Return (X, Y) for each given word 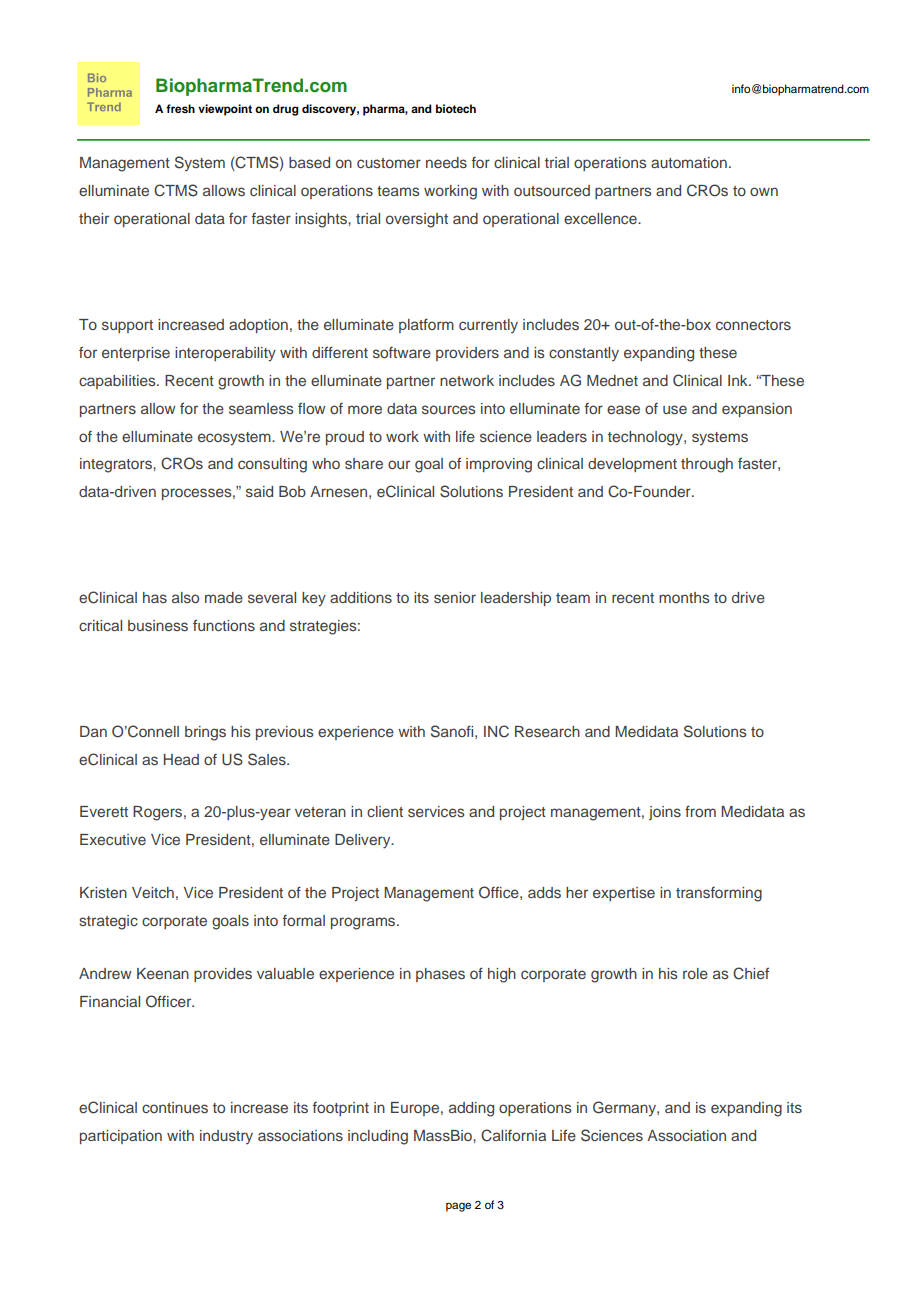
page (458, 1207)
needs (446, 162)
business (158, 625)
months (684, 597)
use (675, 409)
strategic (108, 922)
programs (364, 923)
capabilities (118, 382)
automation (689, 162)
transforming (719, 894)
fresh (180, 108)
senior (455, 597)
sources (448, 409)
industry (226, 1137)
